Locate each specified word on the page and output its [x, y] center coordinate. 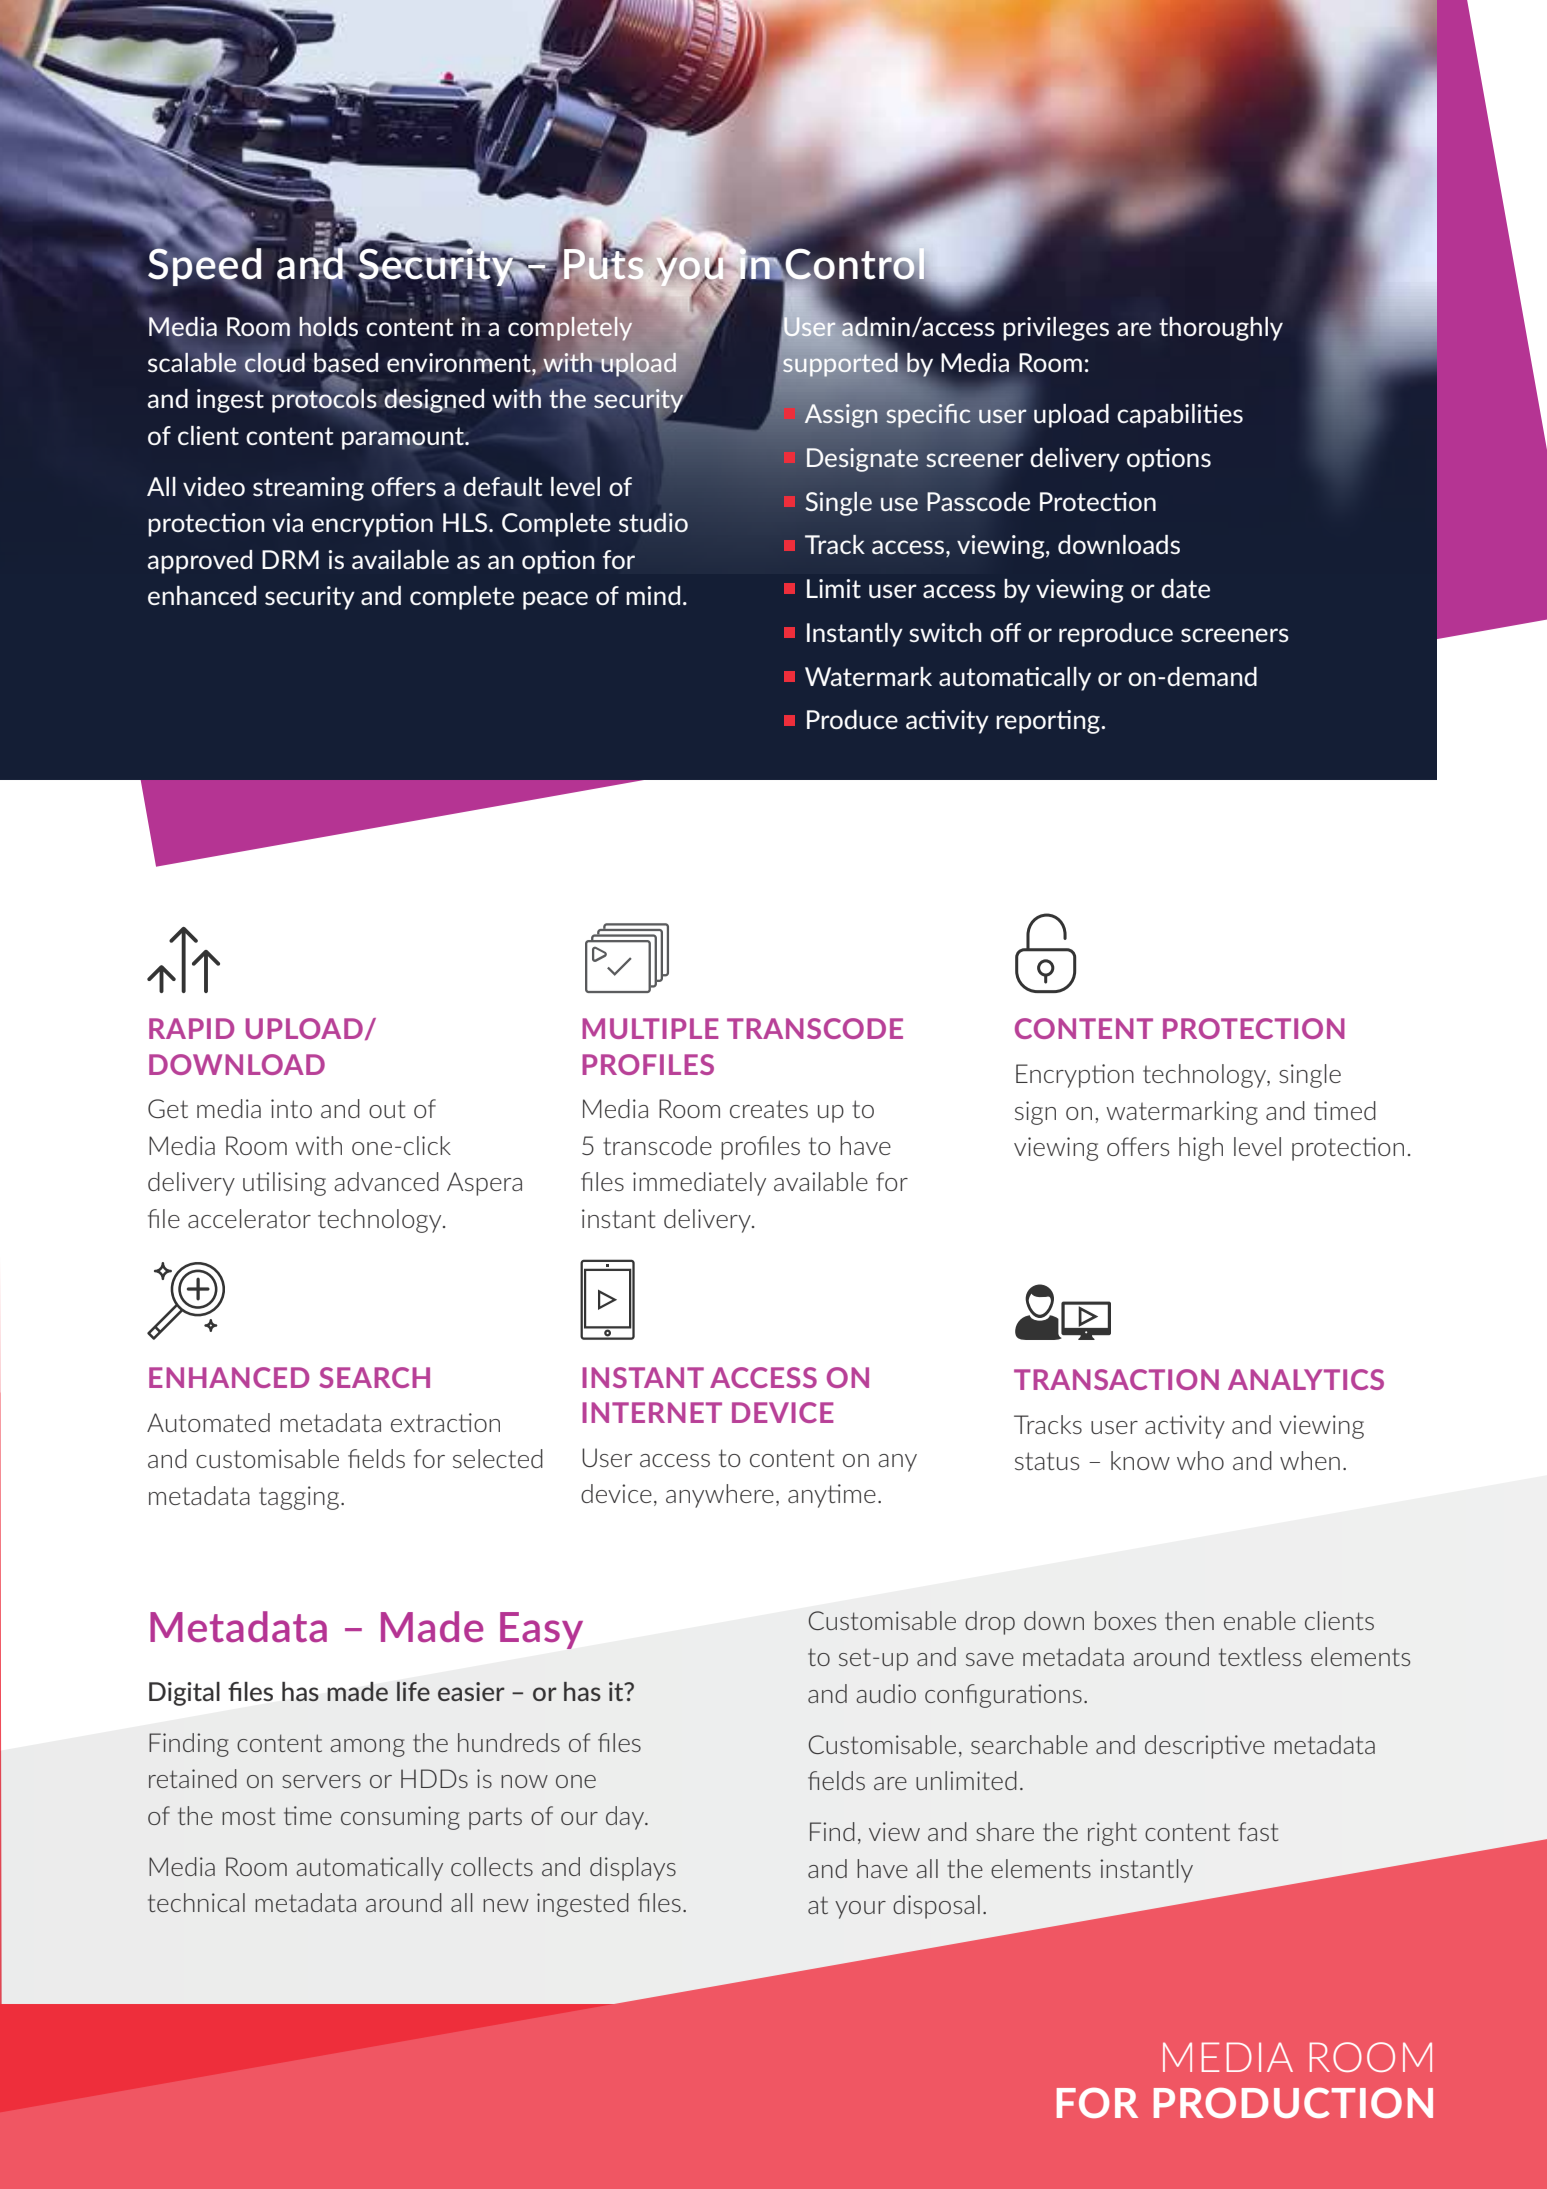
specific [928, 416]
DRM [290, 559]
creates [769, 1109]
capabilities [1180, 416]
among [367, 1748]
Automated [208, 1422]
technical [196, 1902]
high [1201, 1149]
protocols [324, 400]
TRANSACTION [1116, 1379]
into [291, 1108]
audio [886, 1693]
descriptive [1205, 1747]
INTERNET [652, 1412]
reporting [1049, 722]
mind [653, 595]
